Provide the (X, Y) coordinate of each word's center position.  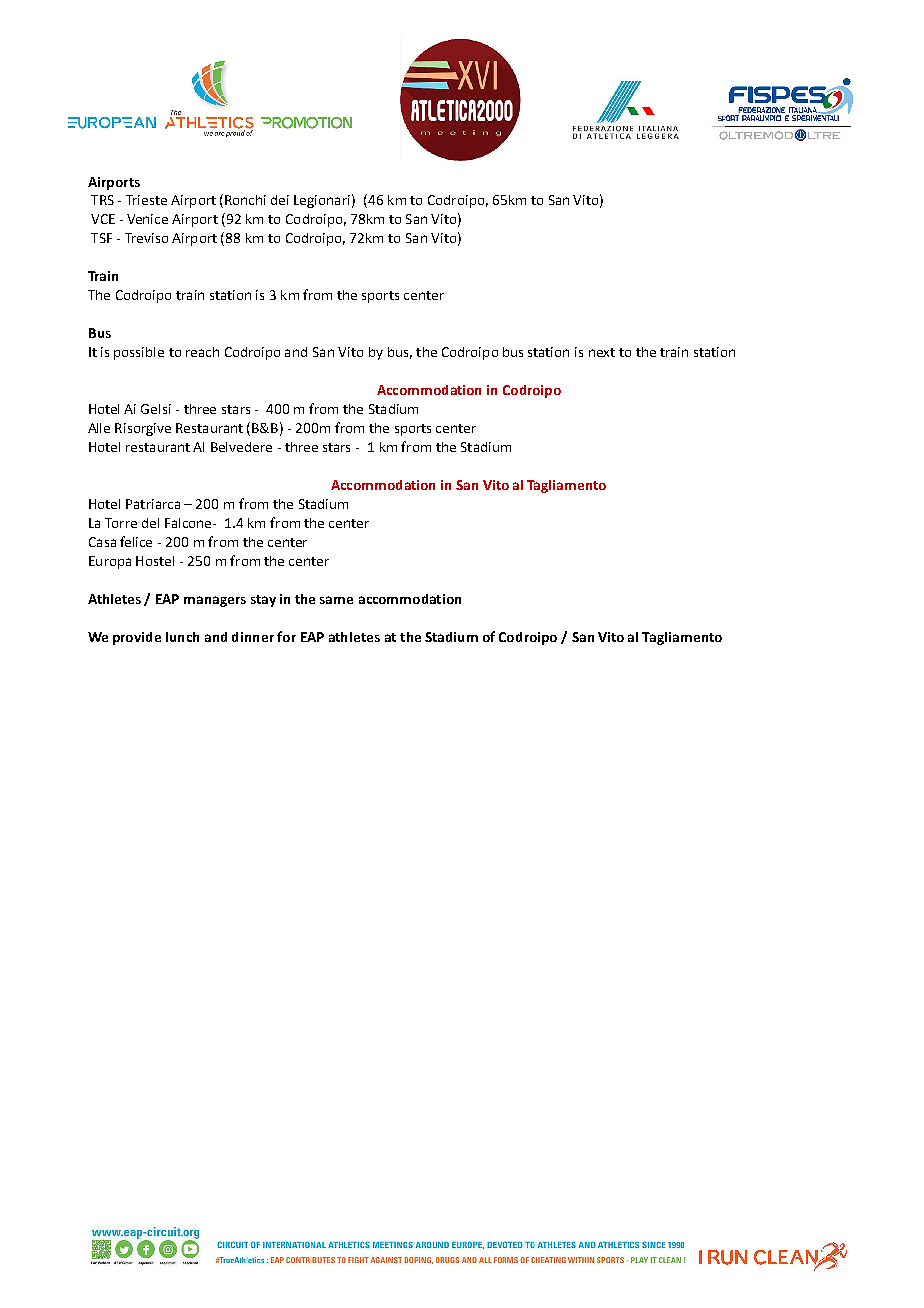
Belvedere (241, 447)
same (336, 600)
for (286, 636)
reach (202, 352)
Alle (99, 428)
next (602, 352)
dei (280, 200)
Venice (147, 219)
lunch (182, 637)
